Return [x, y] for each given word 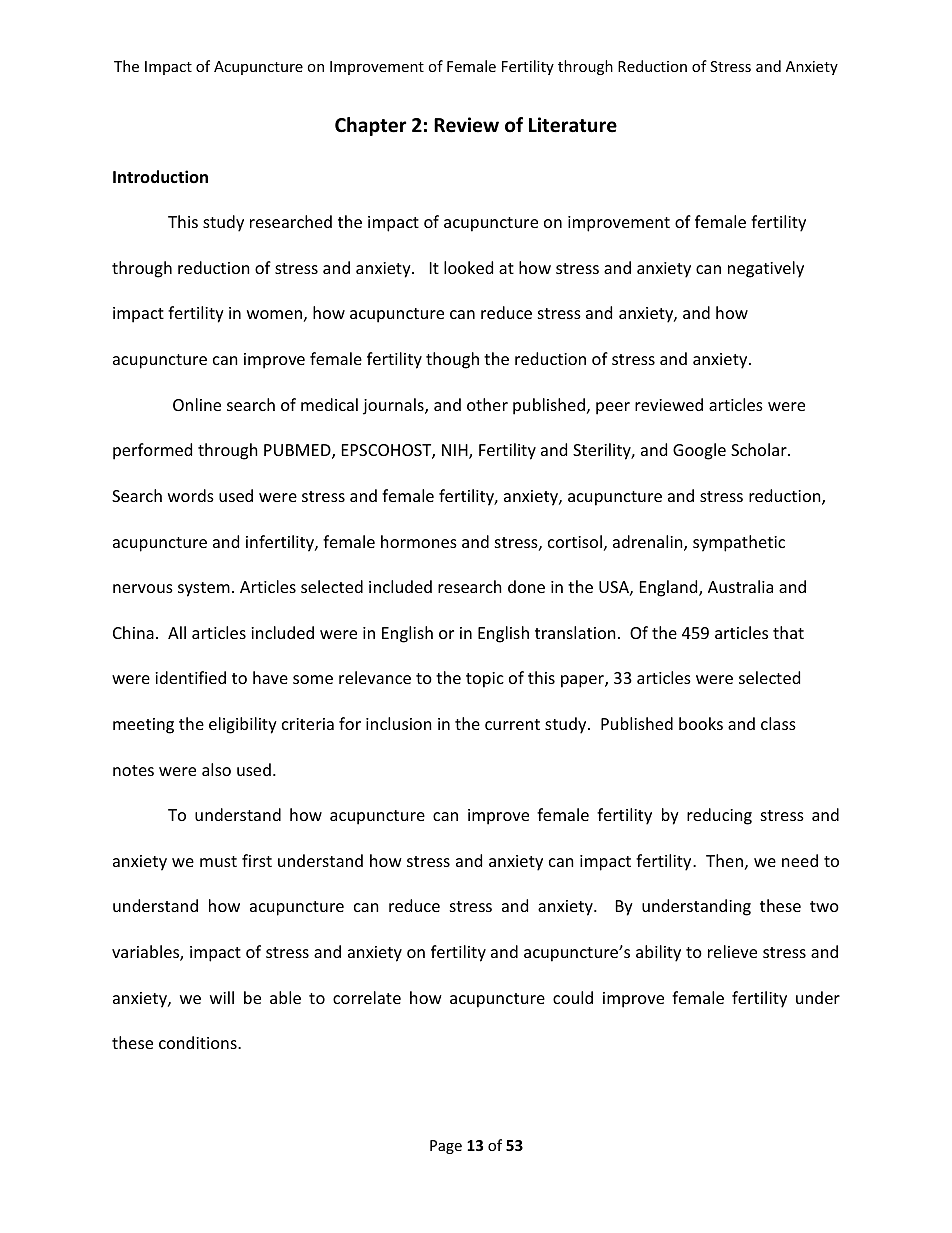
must [218, 861]
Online [197, 404]
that [788, 632]
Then [724, 860]
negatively [766, 269]
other [487, 404]
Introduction [160, 176]
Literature [573, 125]
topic [485, 680]
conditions [199, 1042]
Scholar [760, 449]
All [177, 632]
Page [446, 1147]
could [573, 997]
